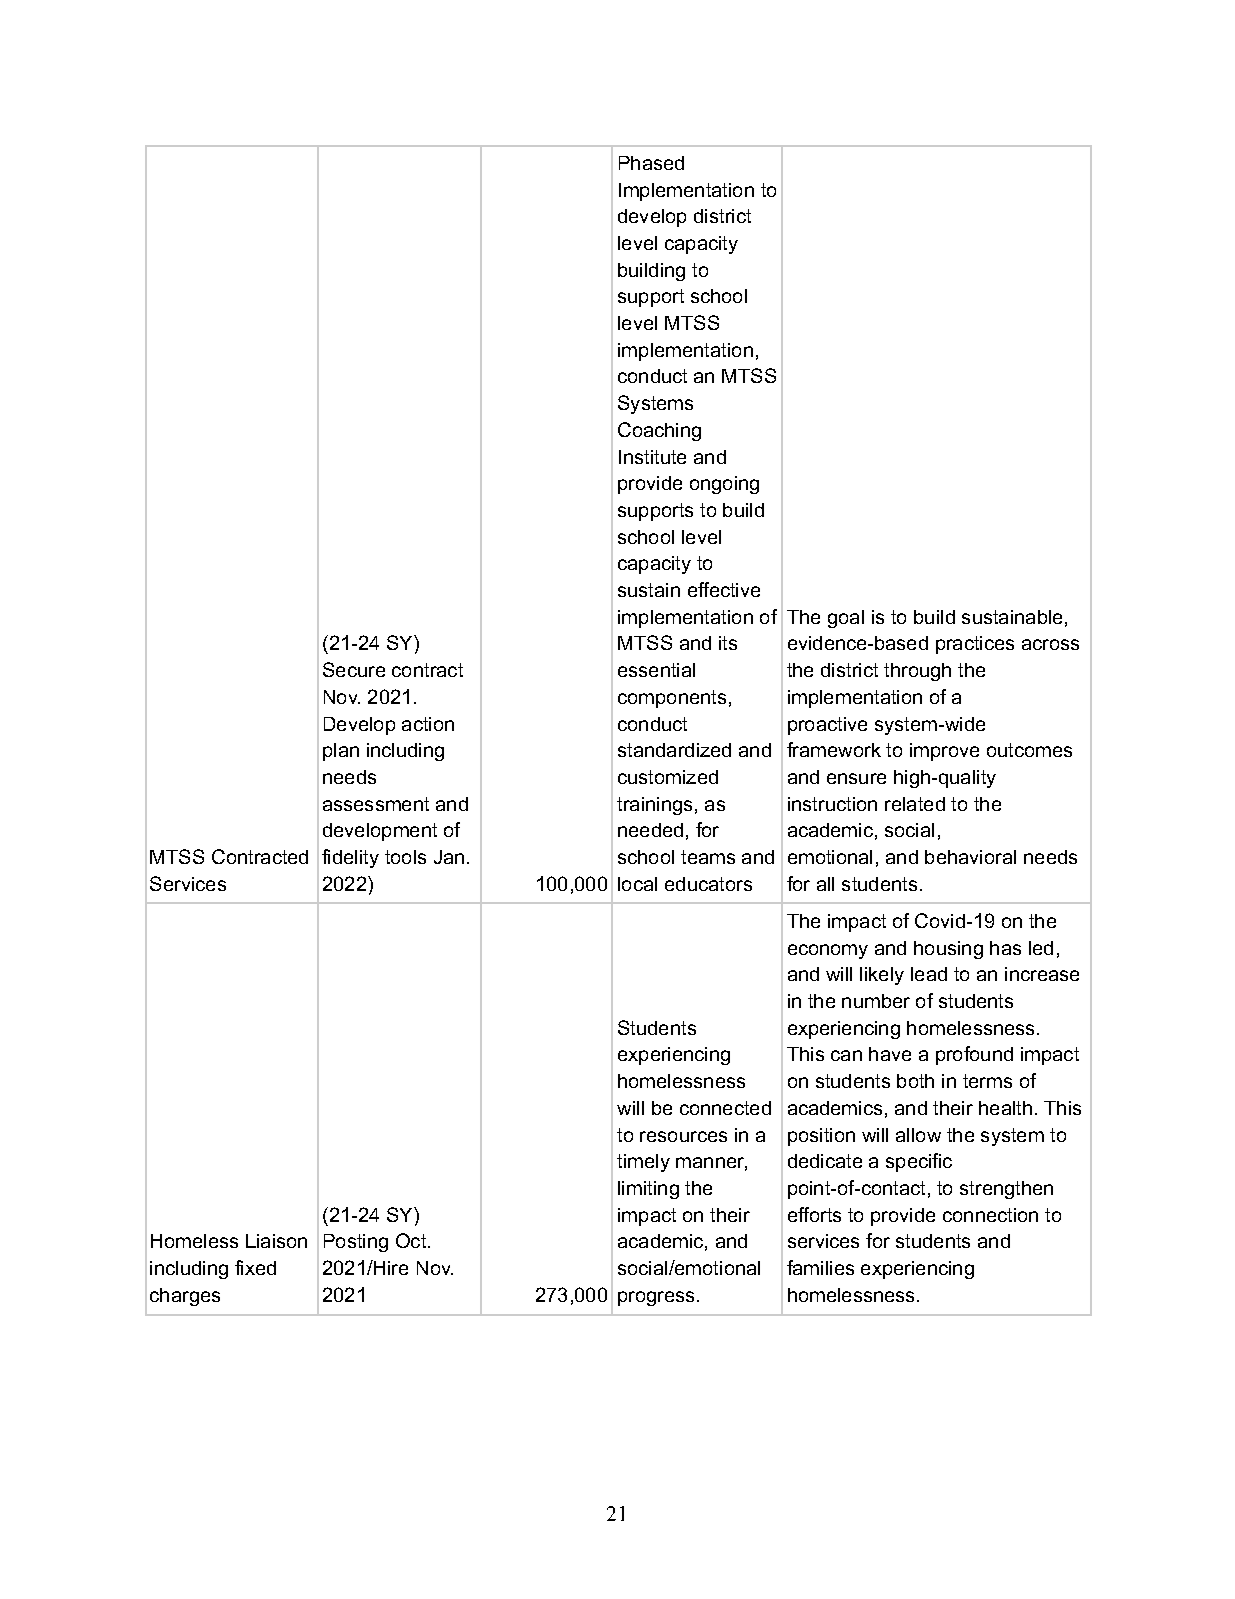 The image size is (1235, 1599). What do you see at coordinates (255, 1267) in the screenshot?
I see `fixed` at bounding box center [255, 1267].
